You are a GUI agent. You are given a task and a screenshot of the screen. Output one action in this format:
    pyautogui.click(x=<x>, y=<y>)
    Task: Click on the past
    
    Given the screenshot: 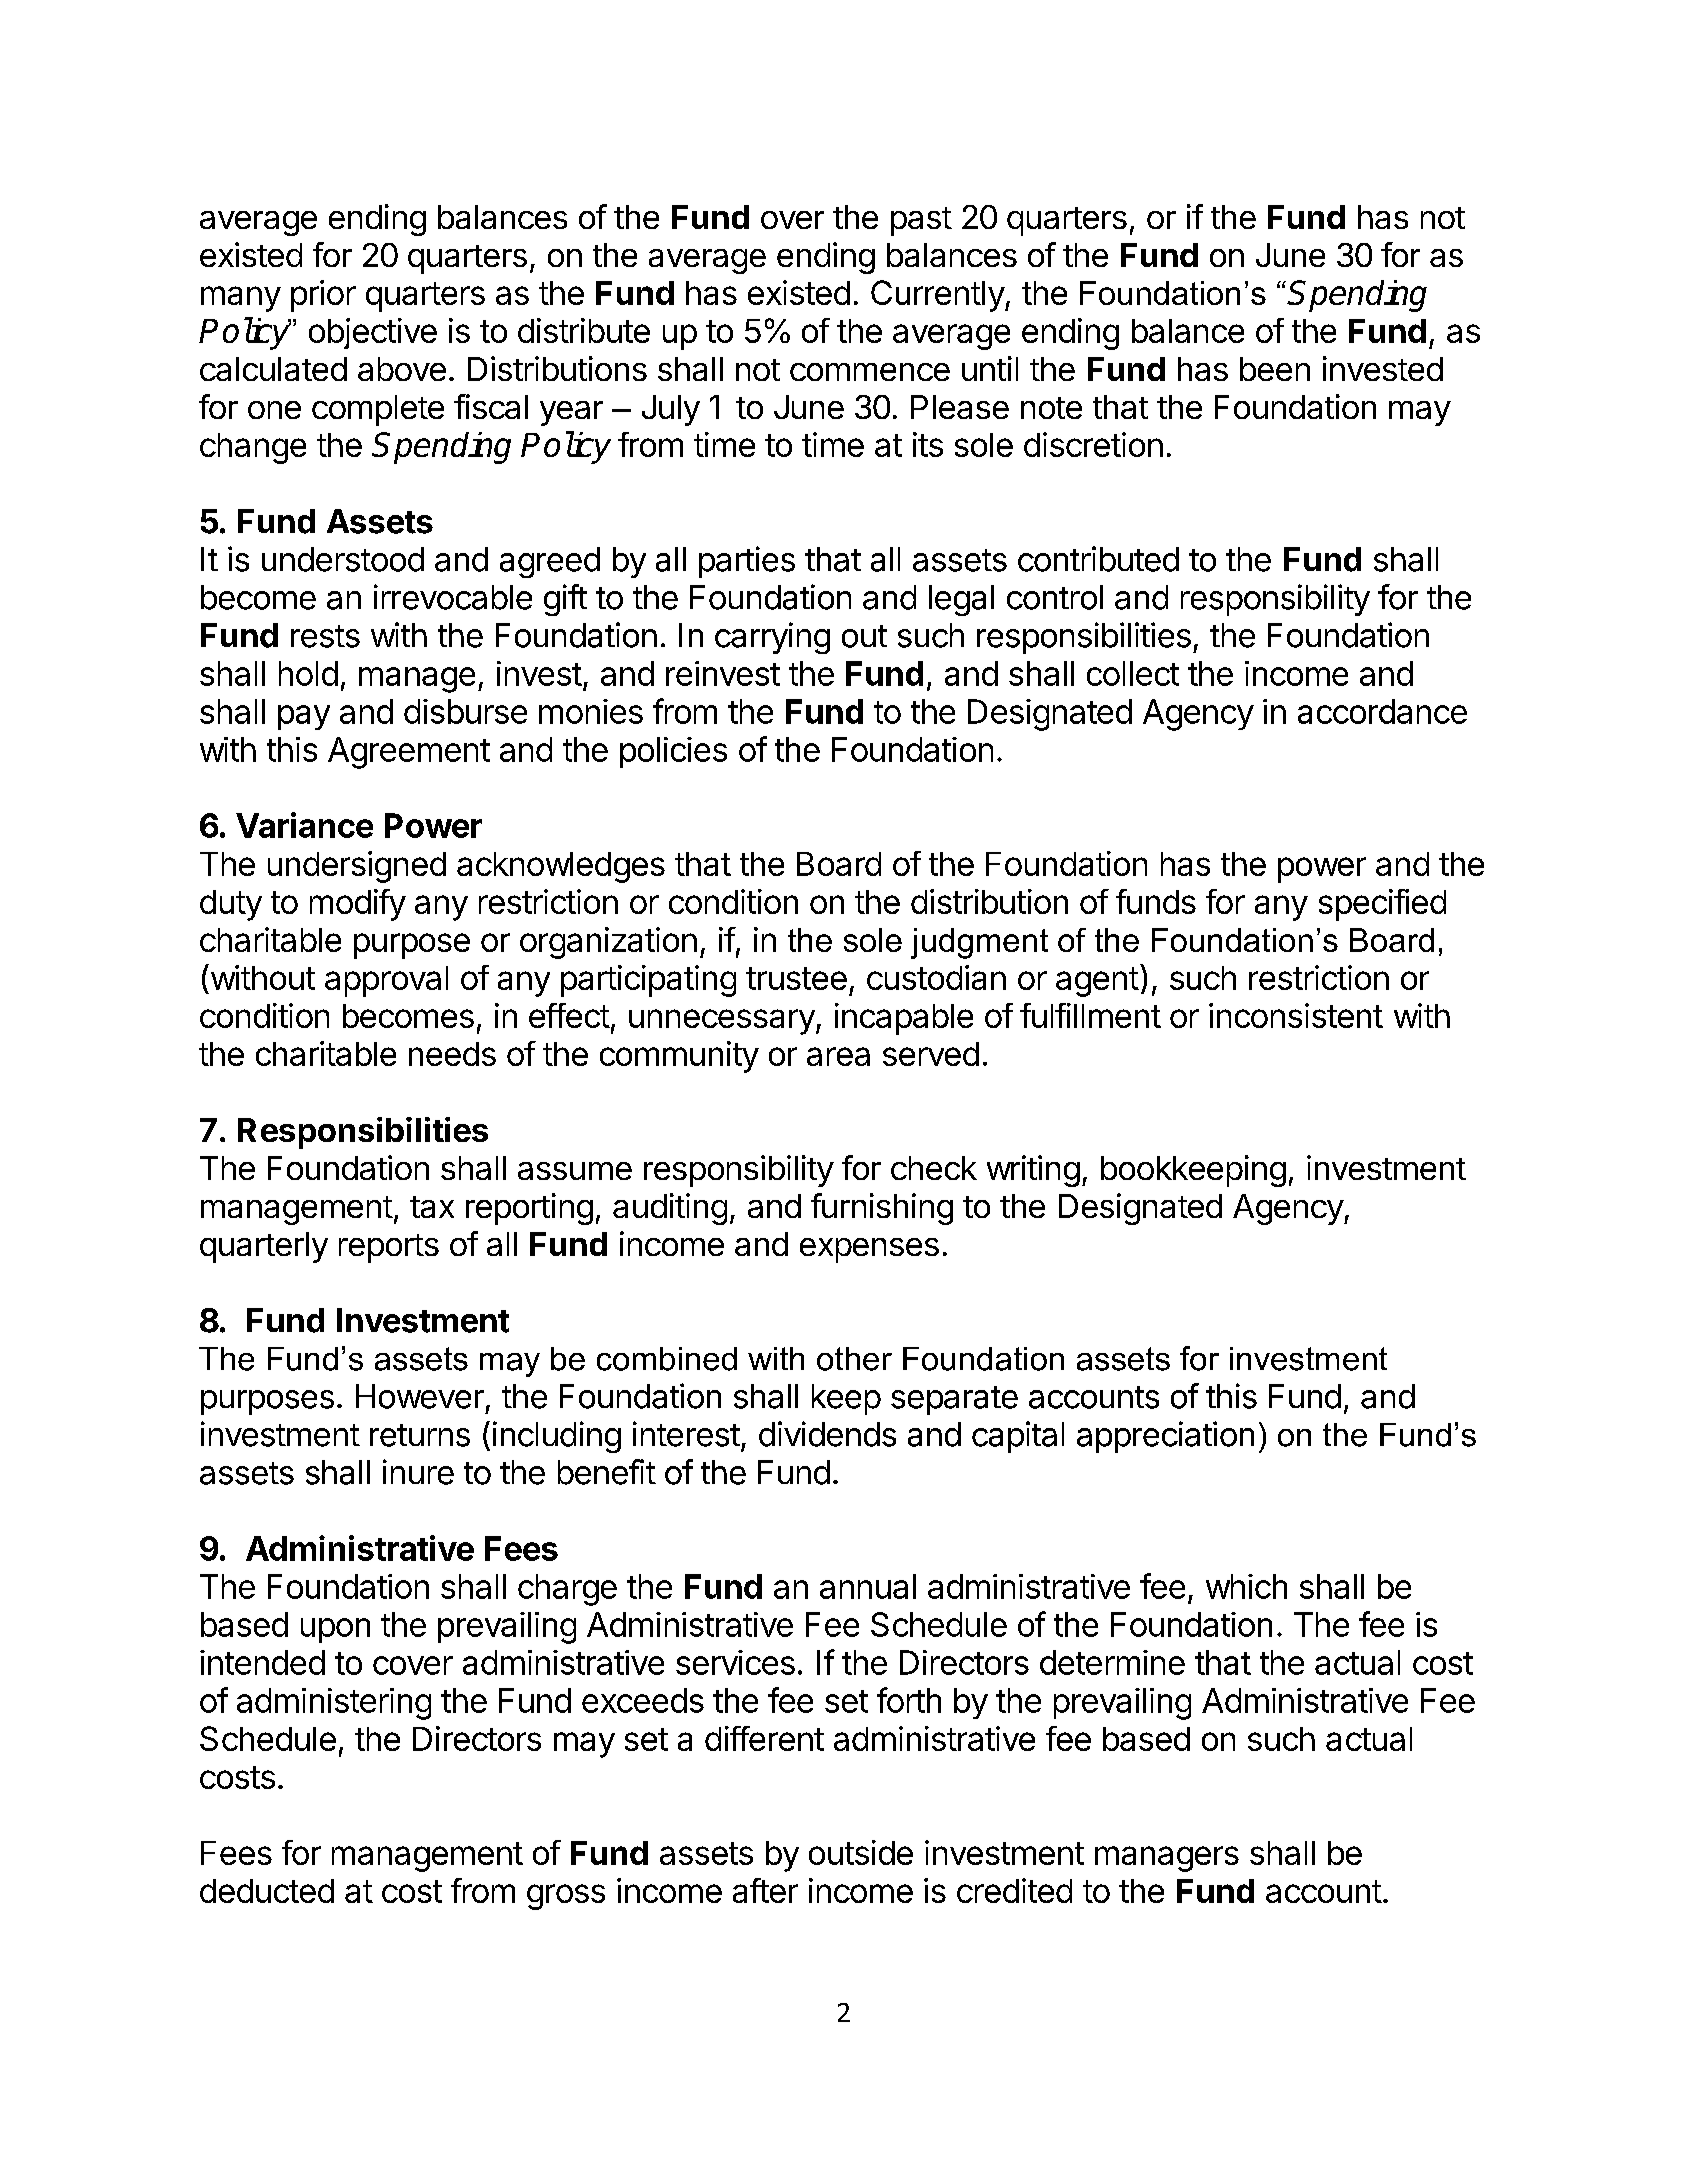 What is the action you would take?
    pyautogui.click(x=921, y=221)
